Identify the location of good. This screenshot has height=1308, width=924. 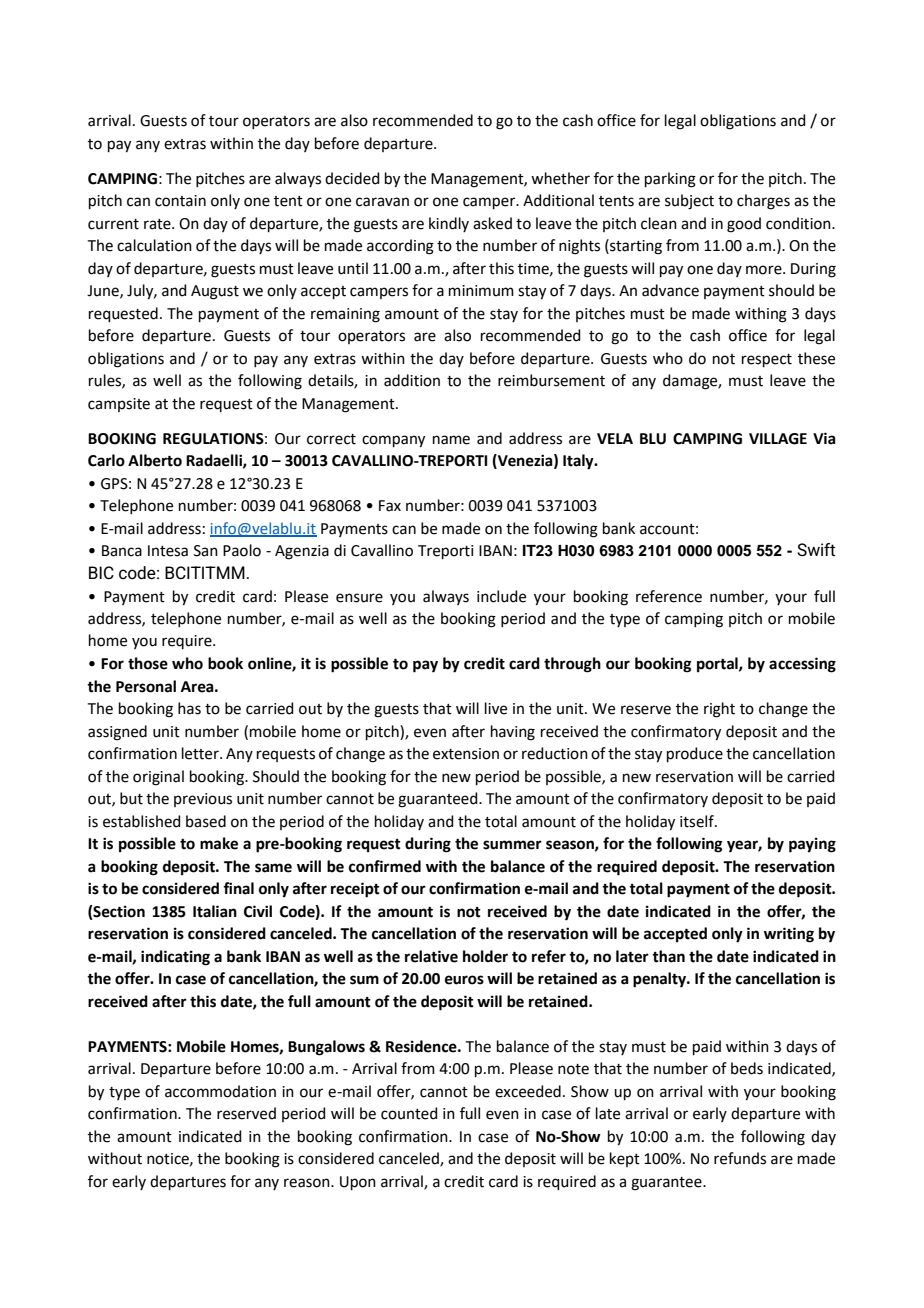
(744, 225).
